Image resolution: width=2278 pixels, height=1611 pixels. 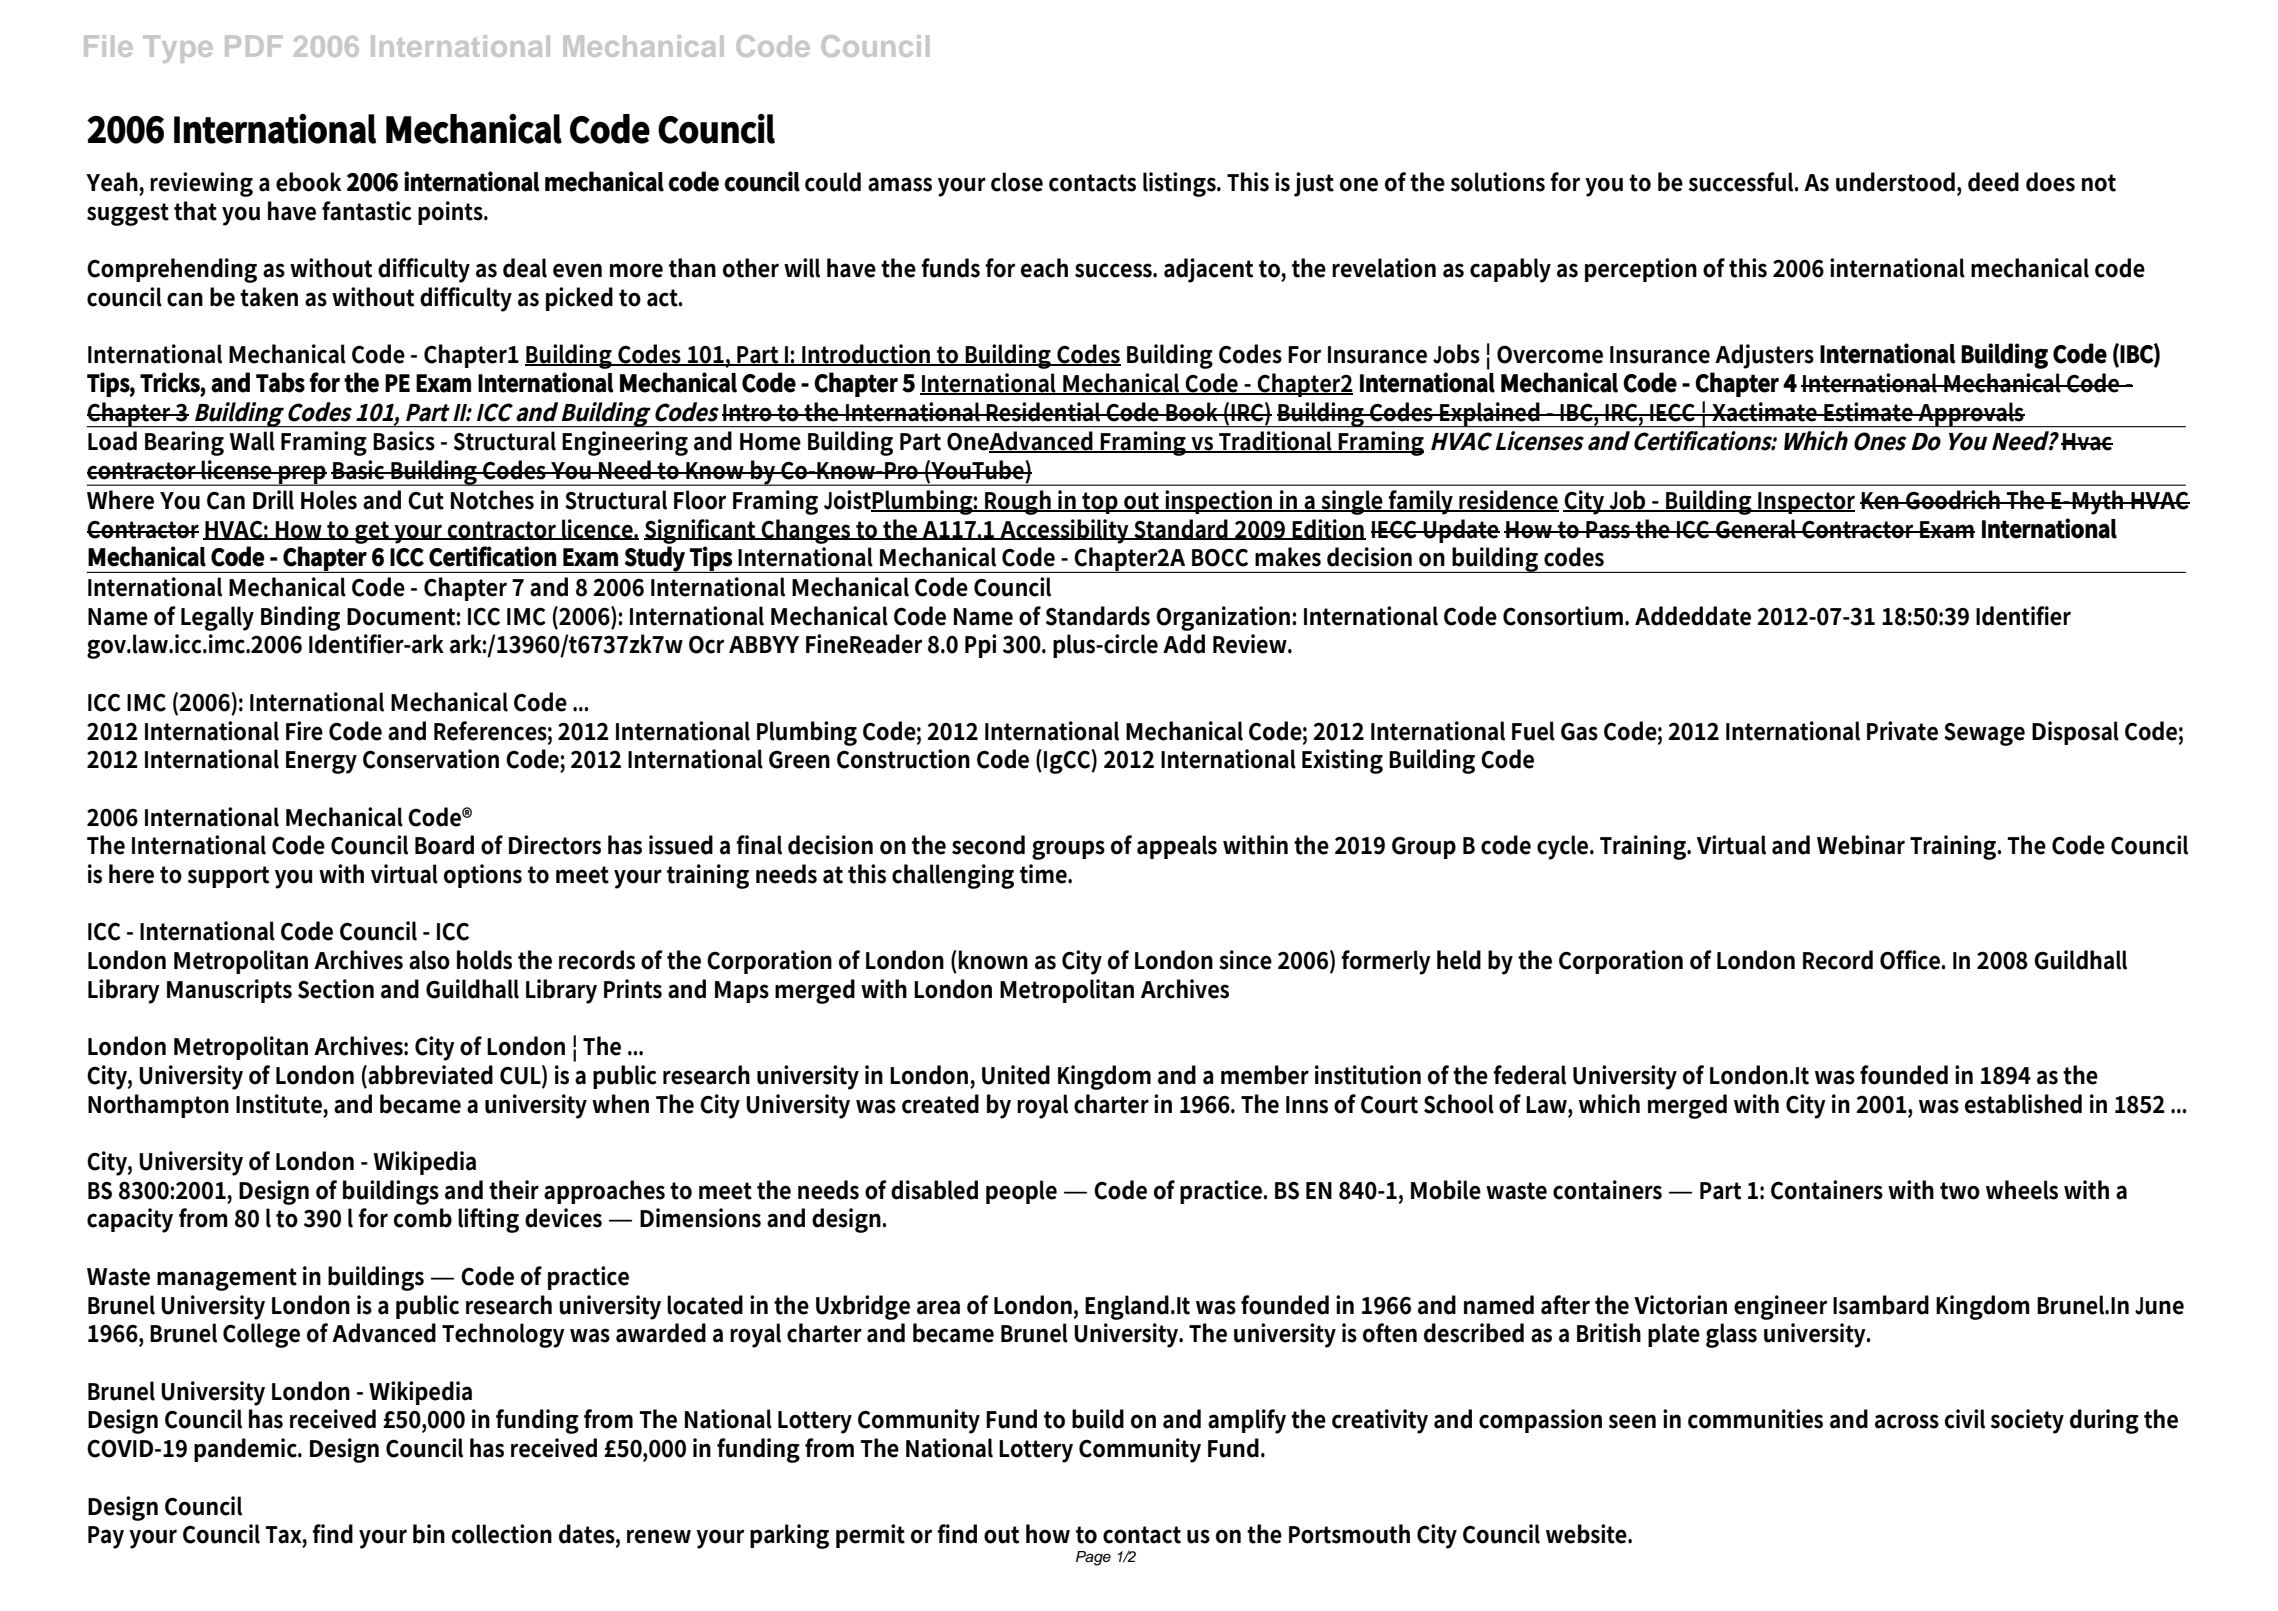 What do you see at coordinates (252, 441) in the document?
I see `Wall` at bounding box center [252, 441].
